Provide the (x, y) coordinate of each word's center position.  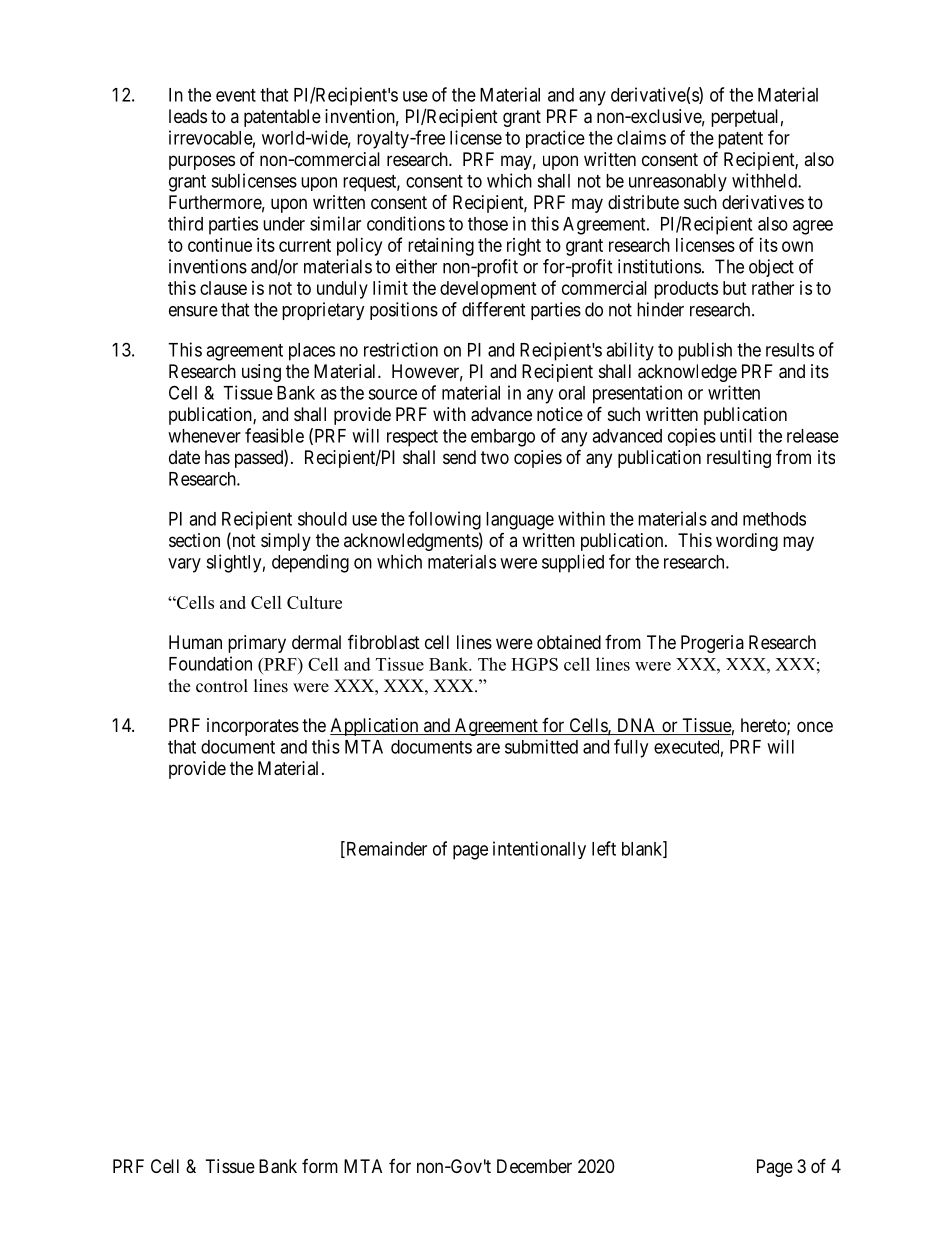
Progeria (712, 644)
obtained (569, 642)
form (320, 1166)
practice (555, 139)
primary (257, 644)
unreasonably (678, 183)
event (236, 95)
